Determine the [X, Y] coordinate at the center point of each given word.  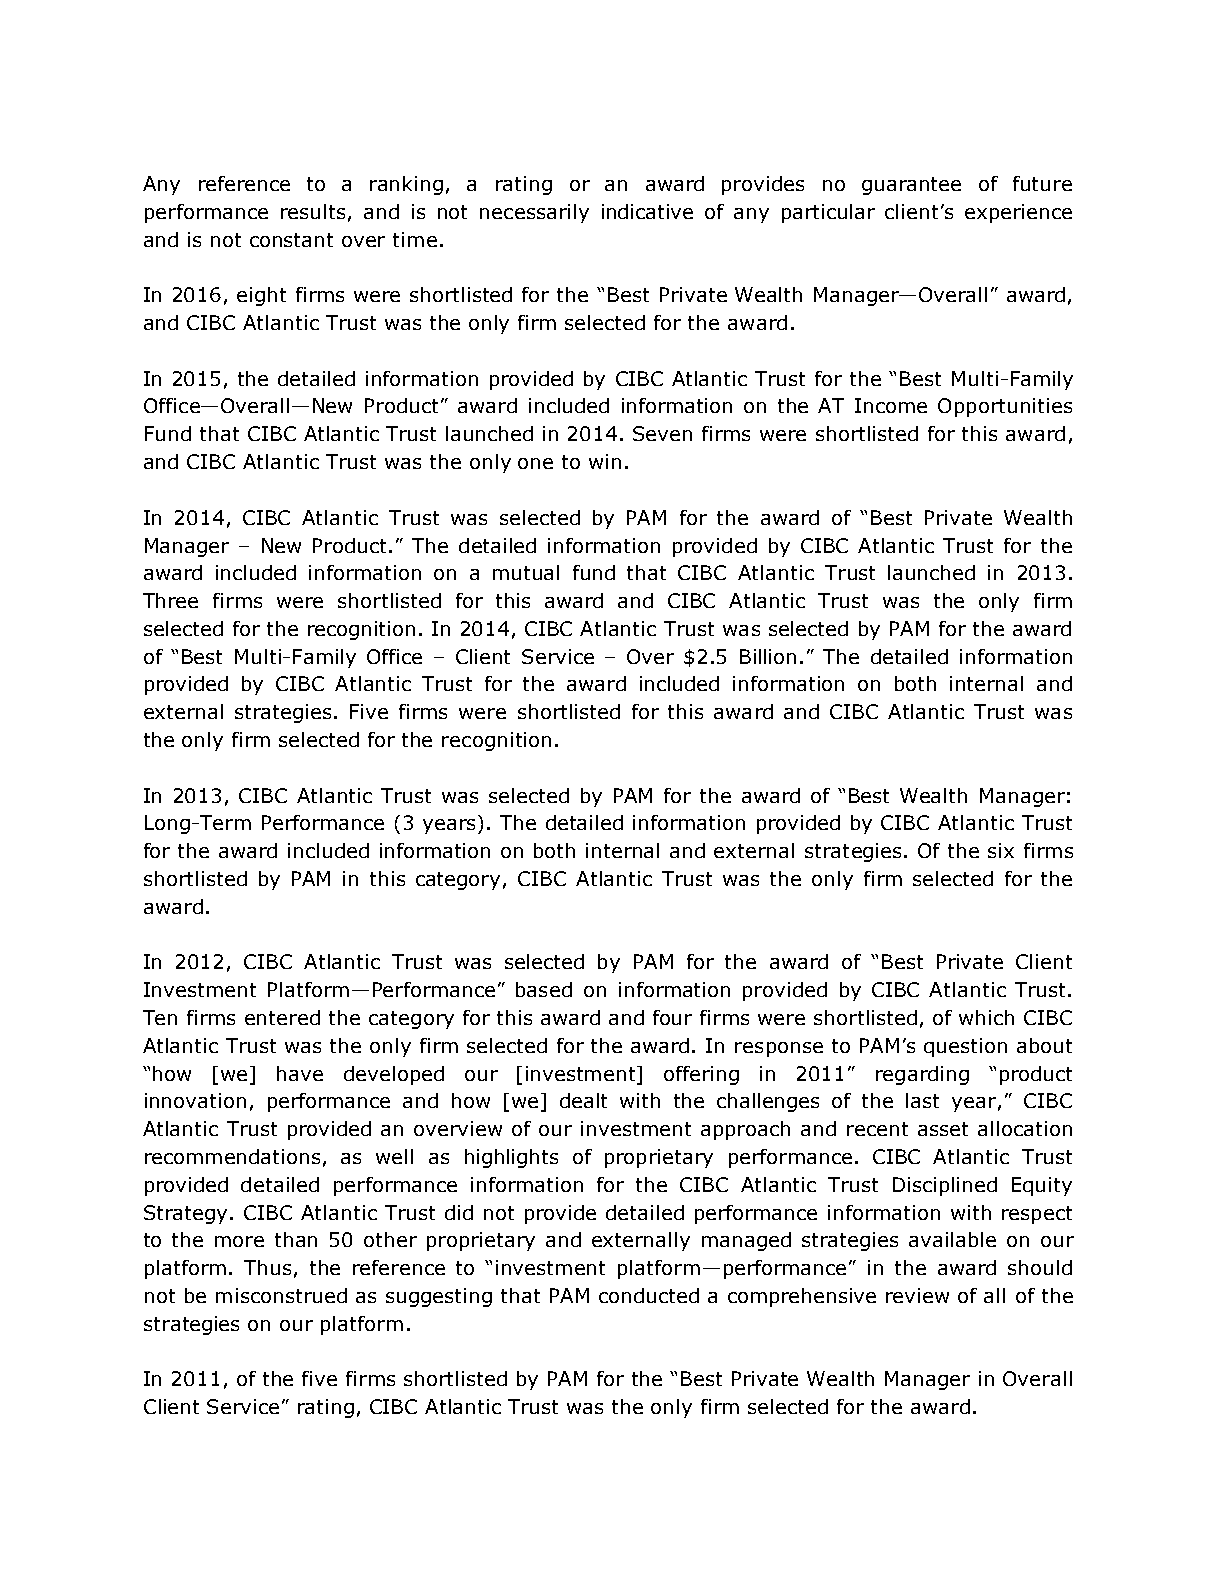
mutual [526, 572]
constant [291, 240]
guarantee [911, 186]
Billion [768, 656]
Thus [267, 1267]
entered [282, 1017]
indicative [647, 211]
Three [170, 600]
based [544, 989]
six [1001, 850]
